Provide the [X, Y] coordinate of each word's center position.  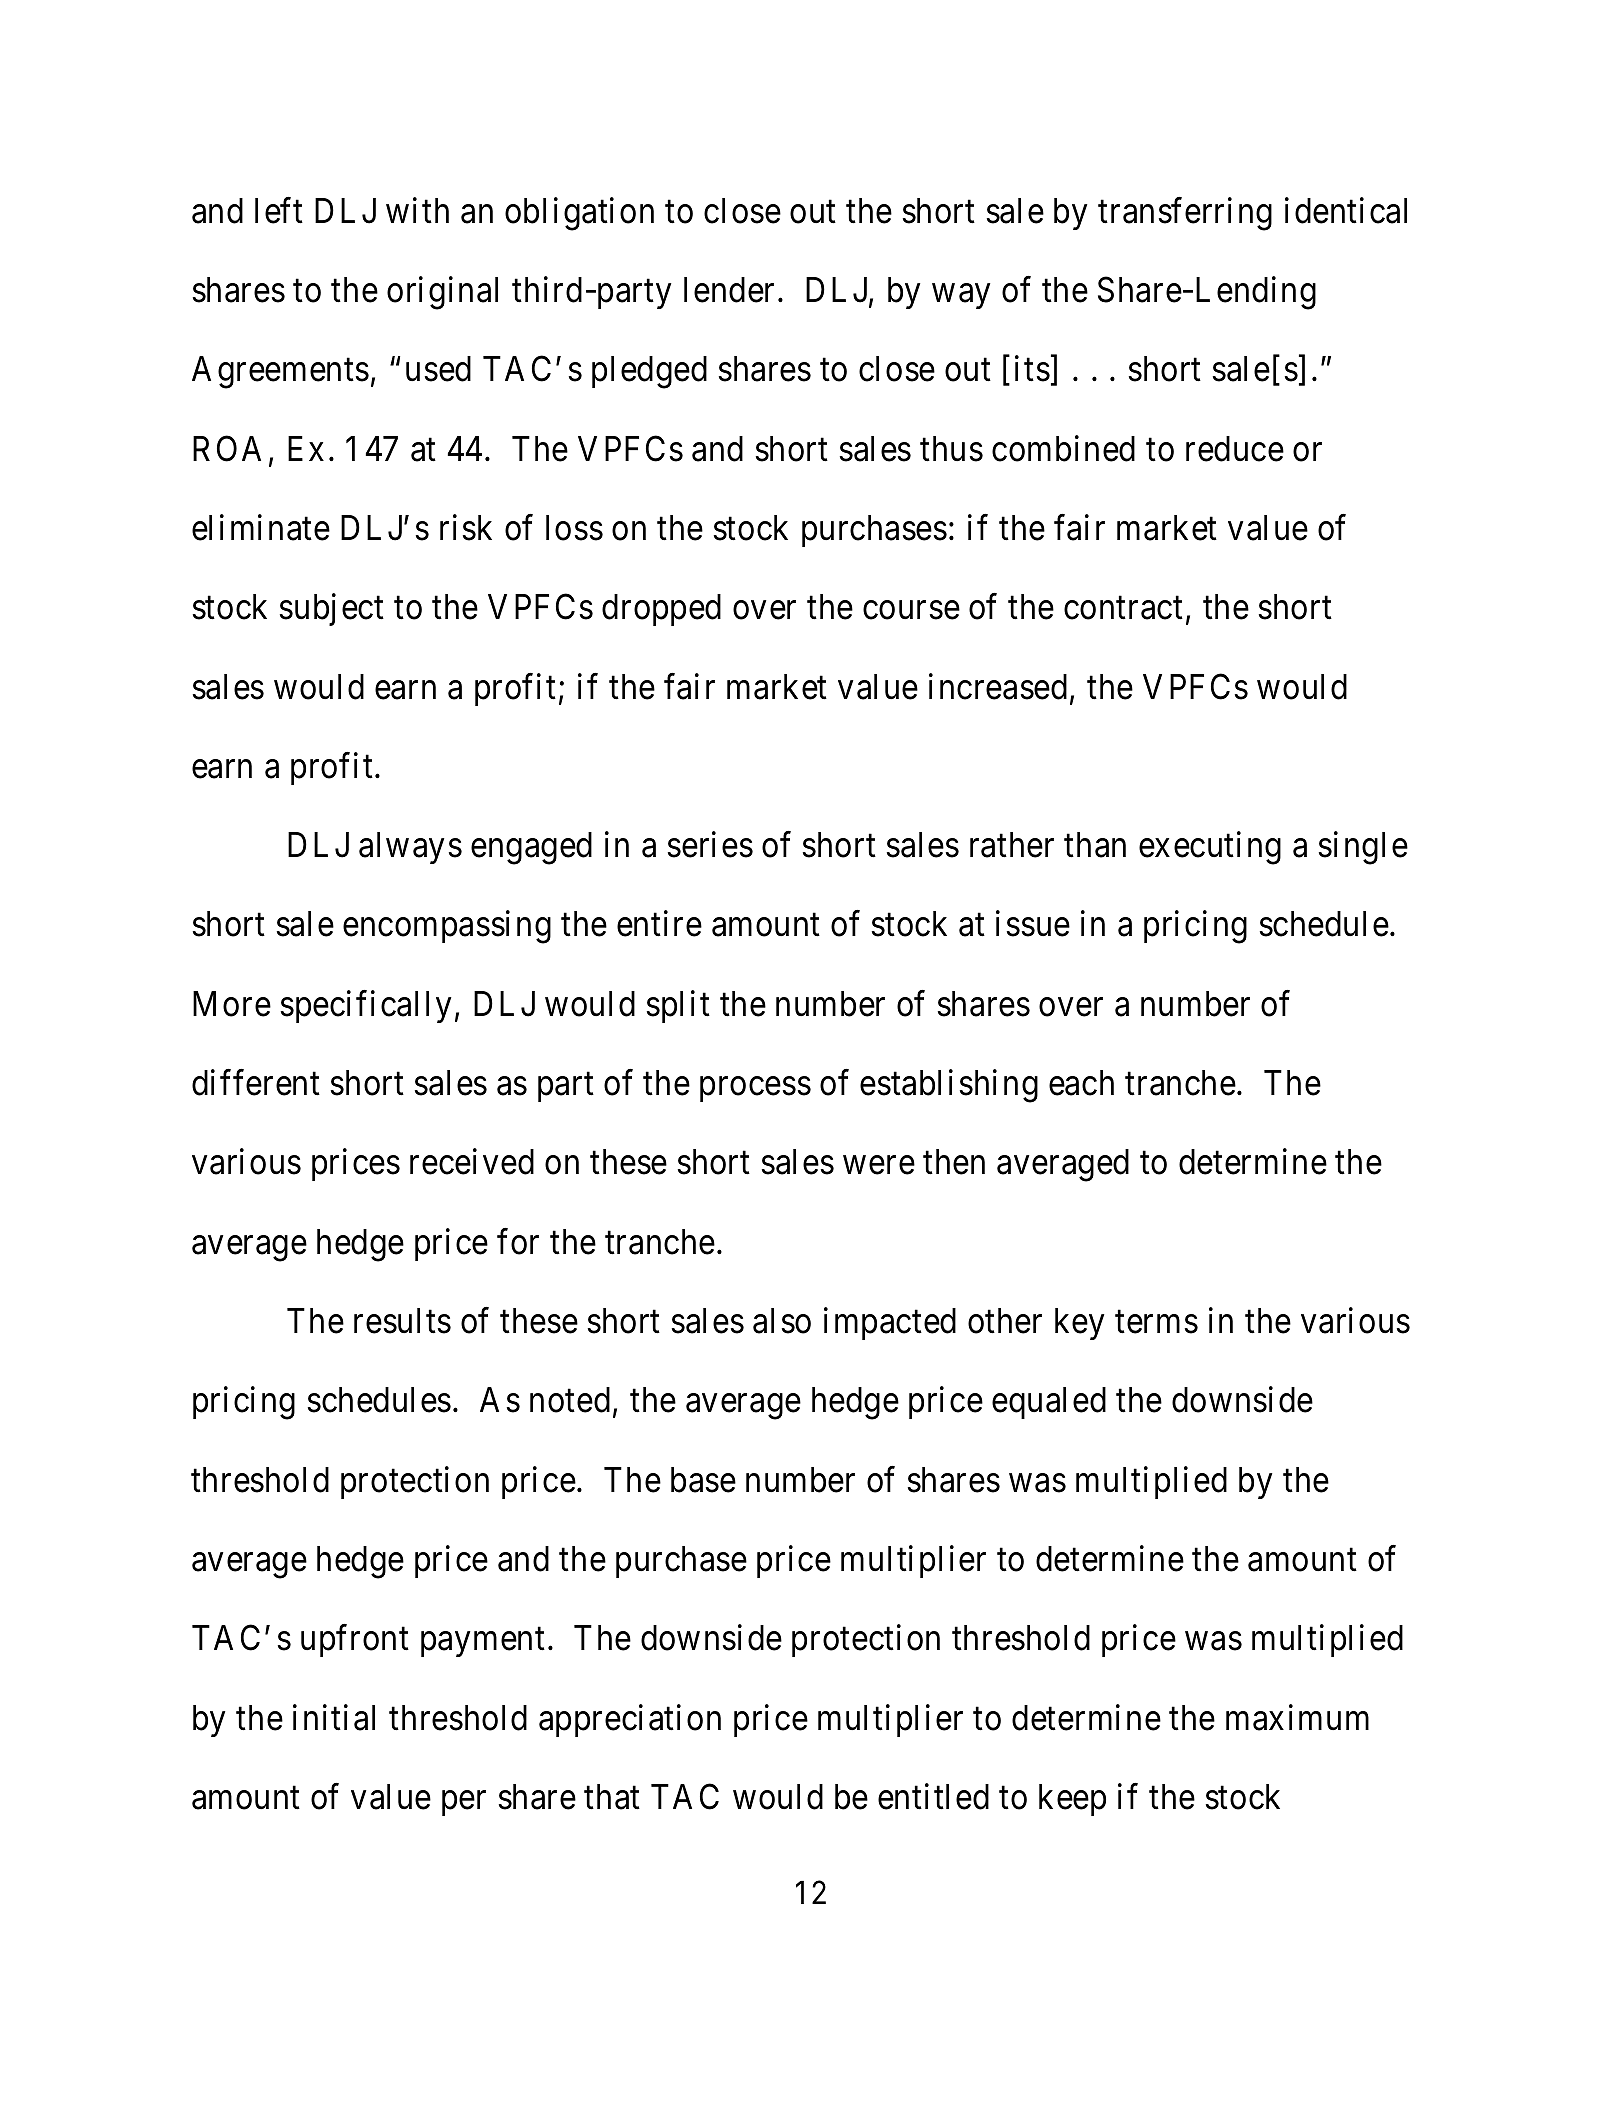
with [417, 210]
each [1081, 1083]
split [678, 1006]
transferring [1185, 214]
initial [334, 1717]
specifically [366, 1006]
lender [729, 290]
